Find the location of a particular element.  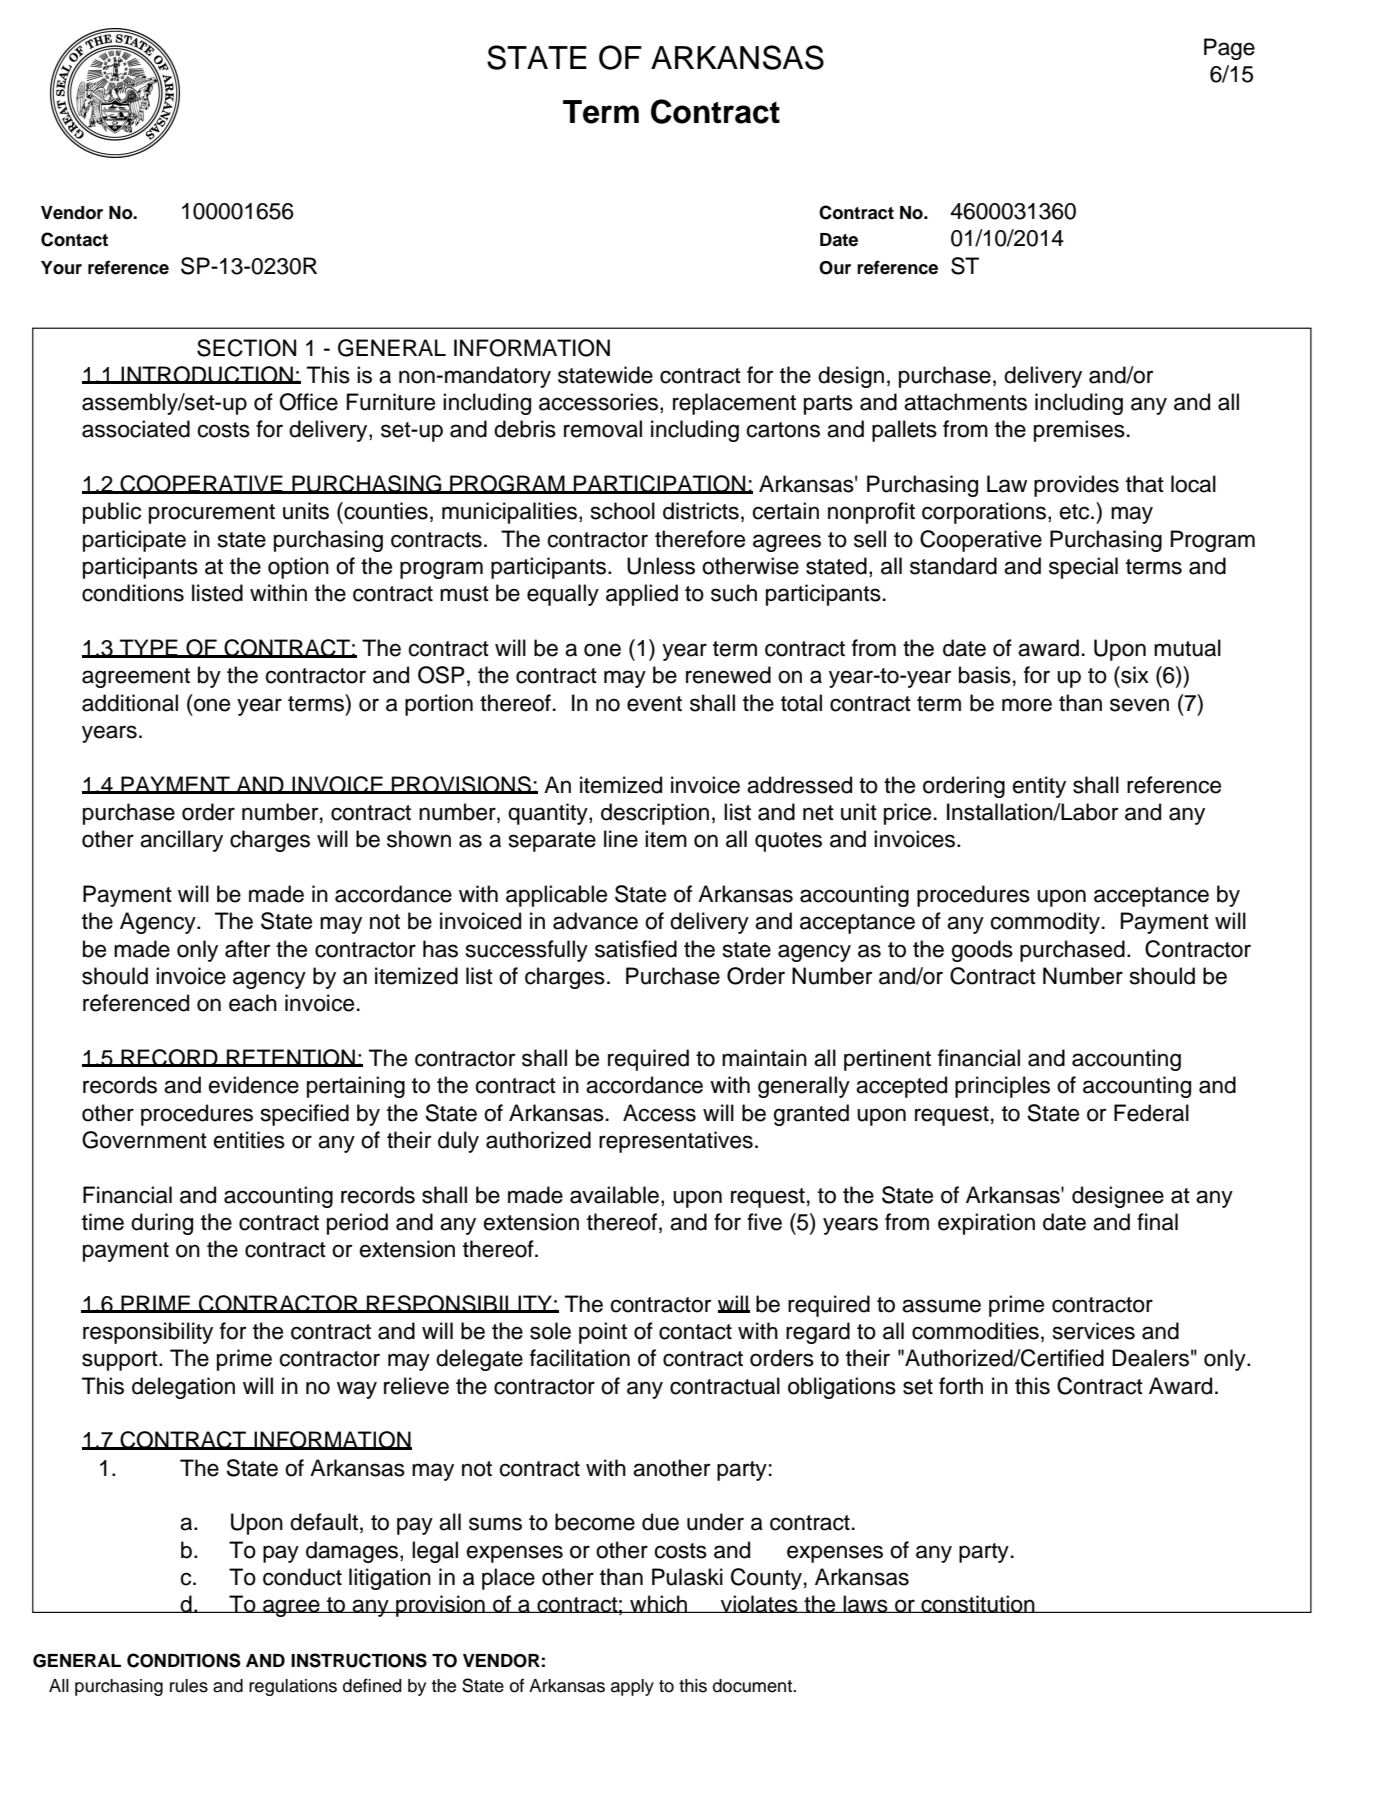

Federal is located at coordinates (1151, 1113).
